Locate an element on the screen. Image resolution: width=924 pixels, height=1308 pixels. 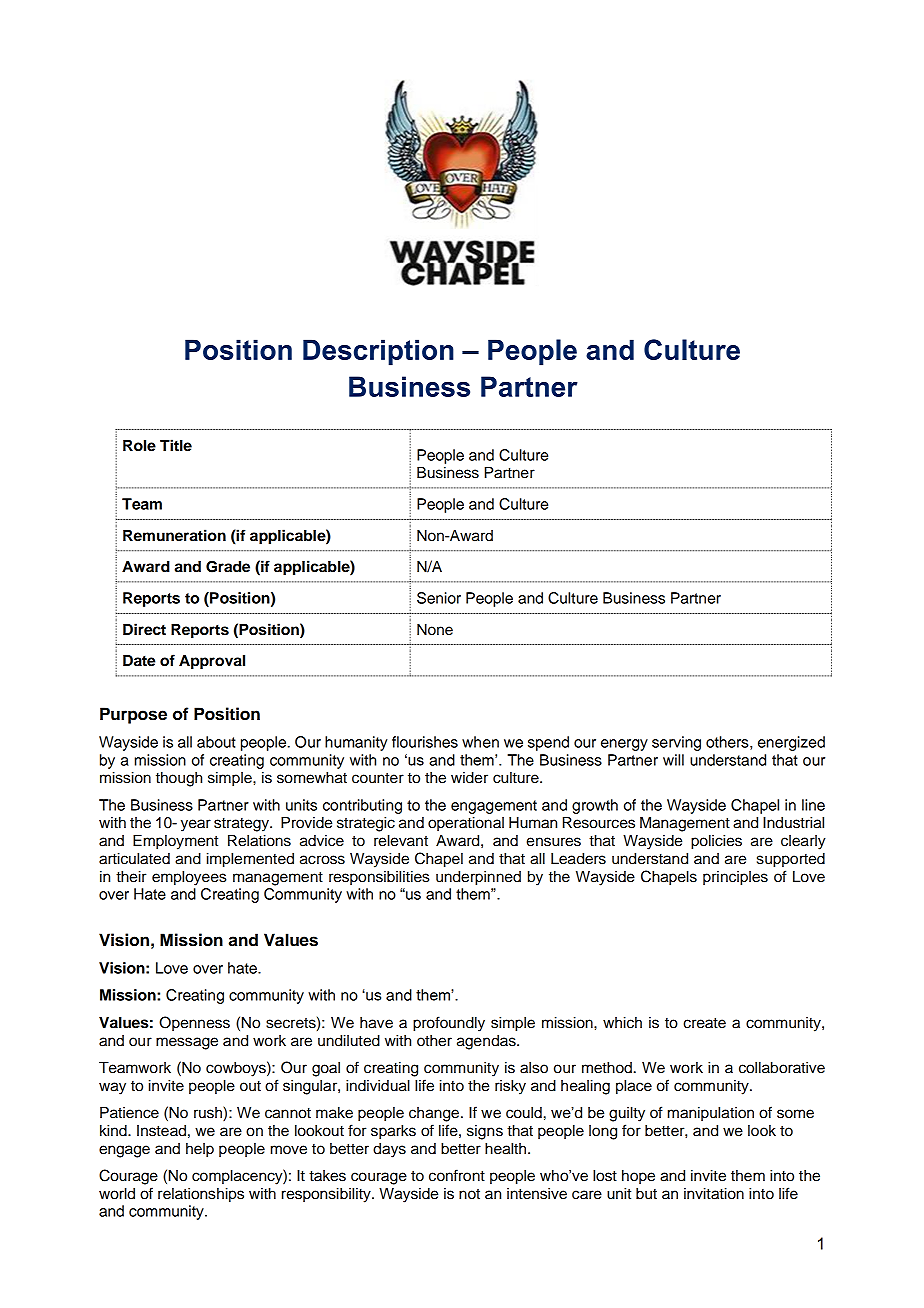
Senior is located at coordinates (439, 598).
